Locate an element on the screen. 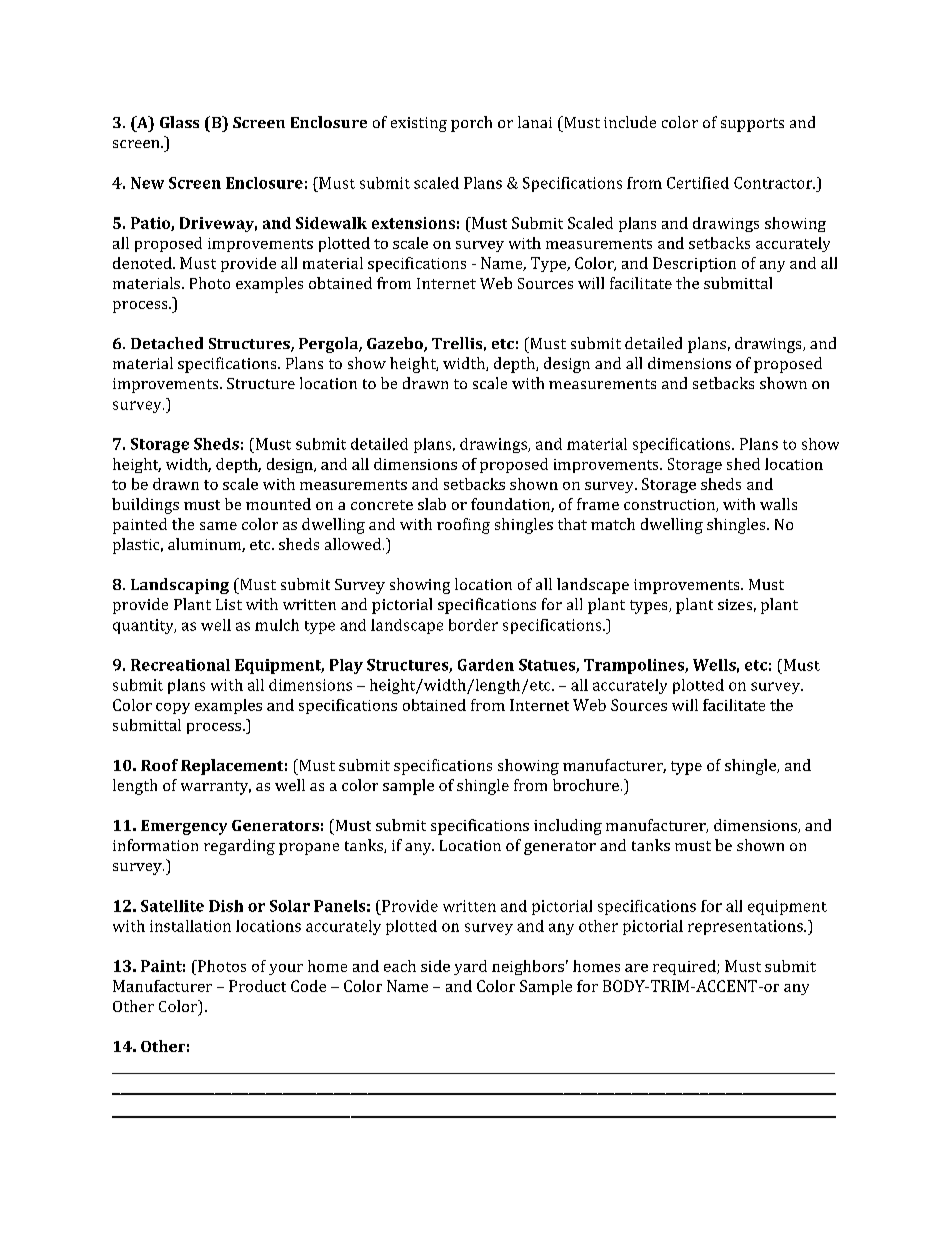 The width and height of the screenshot is (952, 1233). walls is located at coordinates (778, 504).
